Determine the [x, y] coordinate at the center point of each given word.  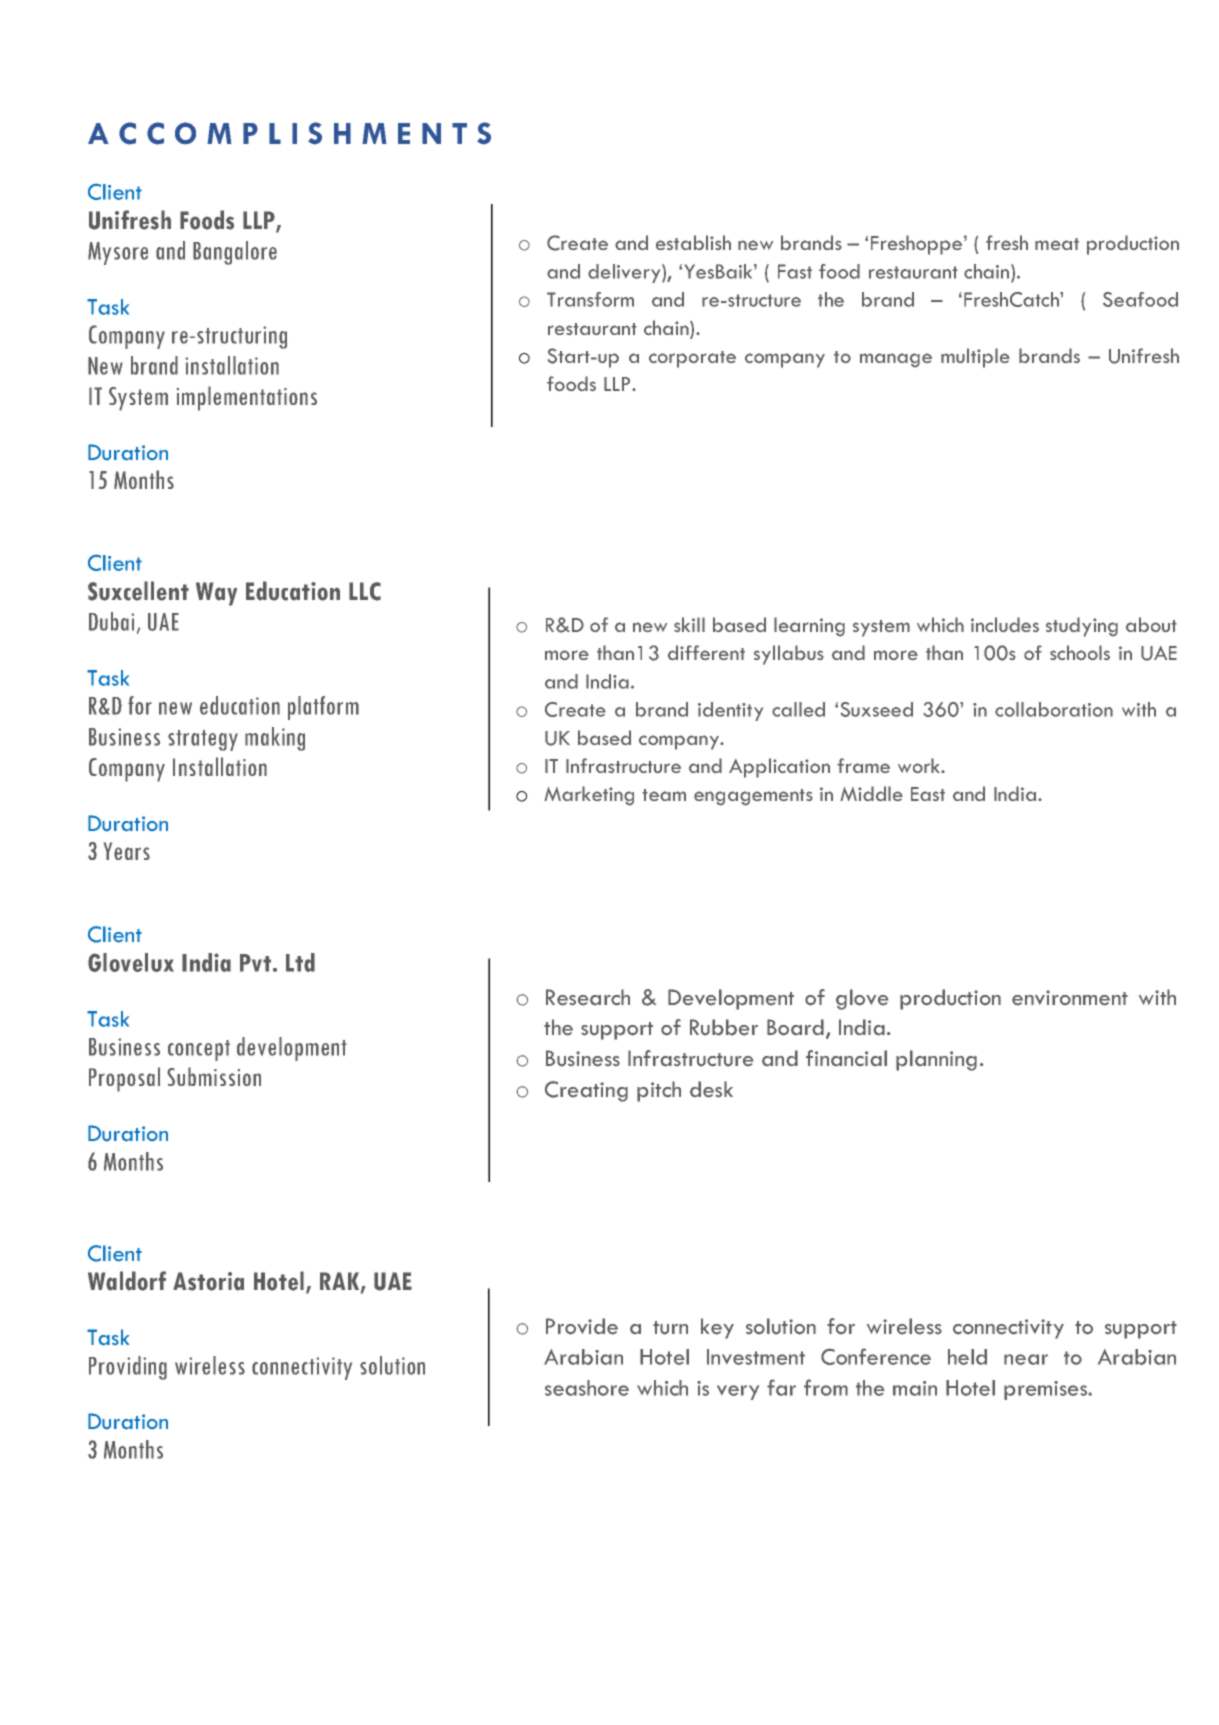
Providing [128, 1368]
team [664, 795]
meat [1057, 244]
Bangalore [235, 253]
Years [127, 851]
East [928, 794]
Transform [590, 299]
